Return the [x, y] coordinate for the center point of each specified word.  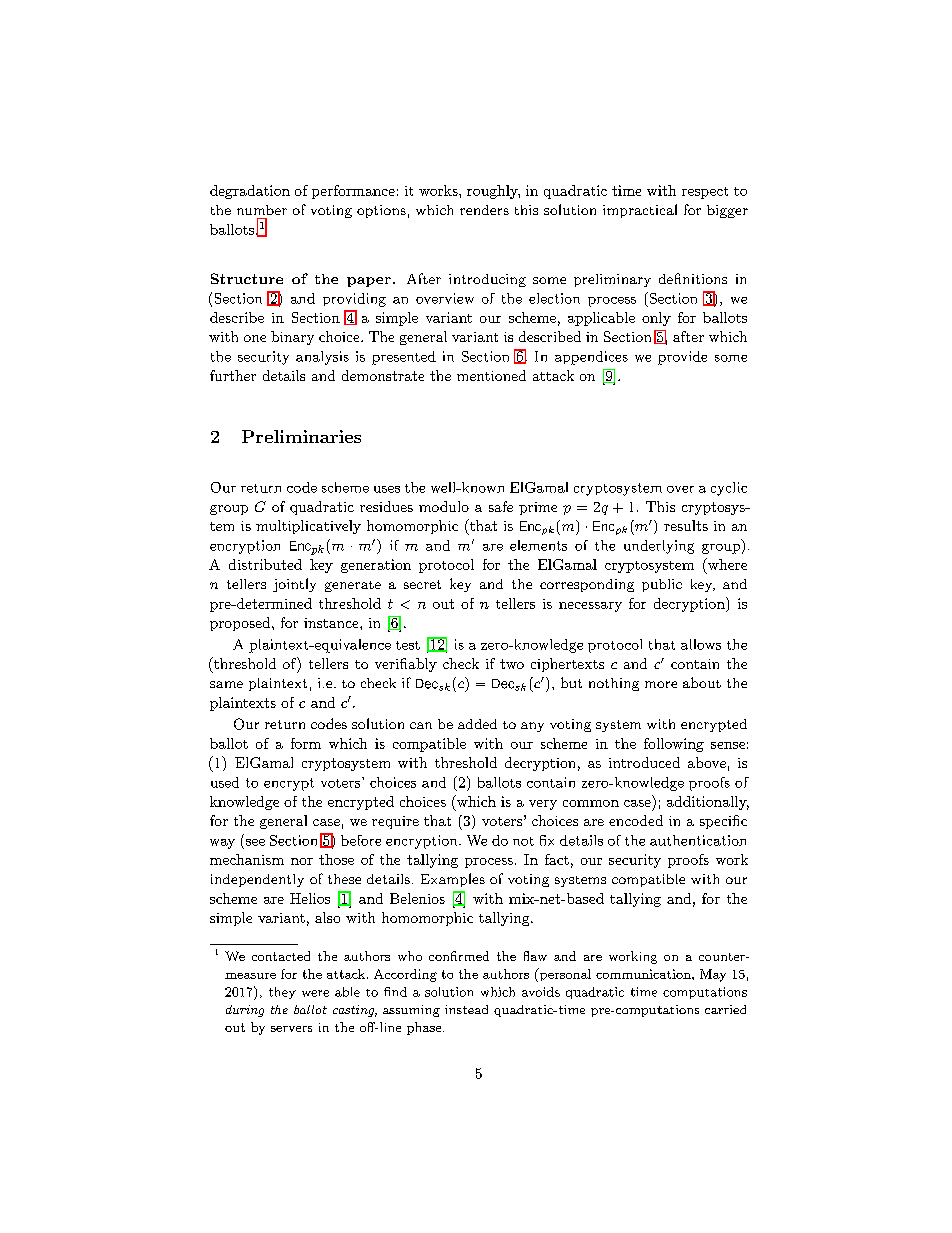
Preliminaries [301, 436]
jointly [294, 585]
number [262, 210]
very [543, 805]
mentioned [491, 375]
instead [466, 1009]
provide [682, 358]
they [282, 993]
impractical [640, 211]
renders [484, 210]
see [255, 842]
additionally [708, 803]
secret [422, 584]
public [662, 585]
